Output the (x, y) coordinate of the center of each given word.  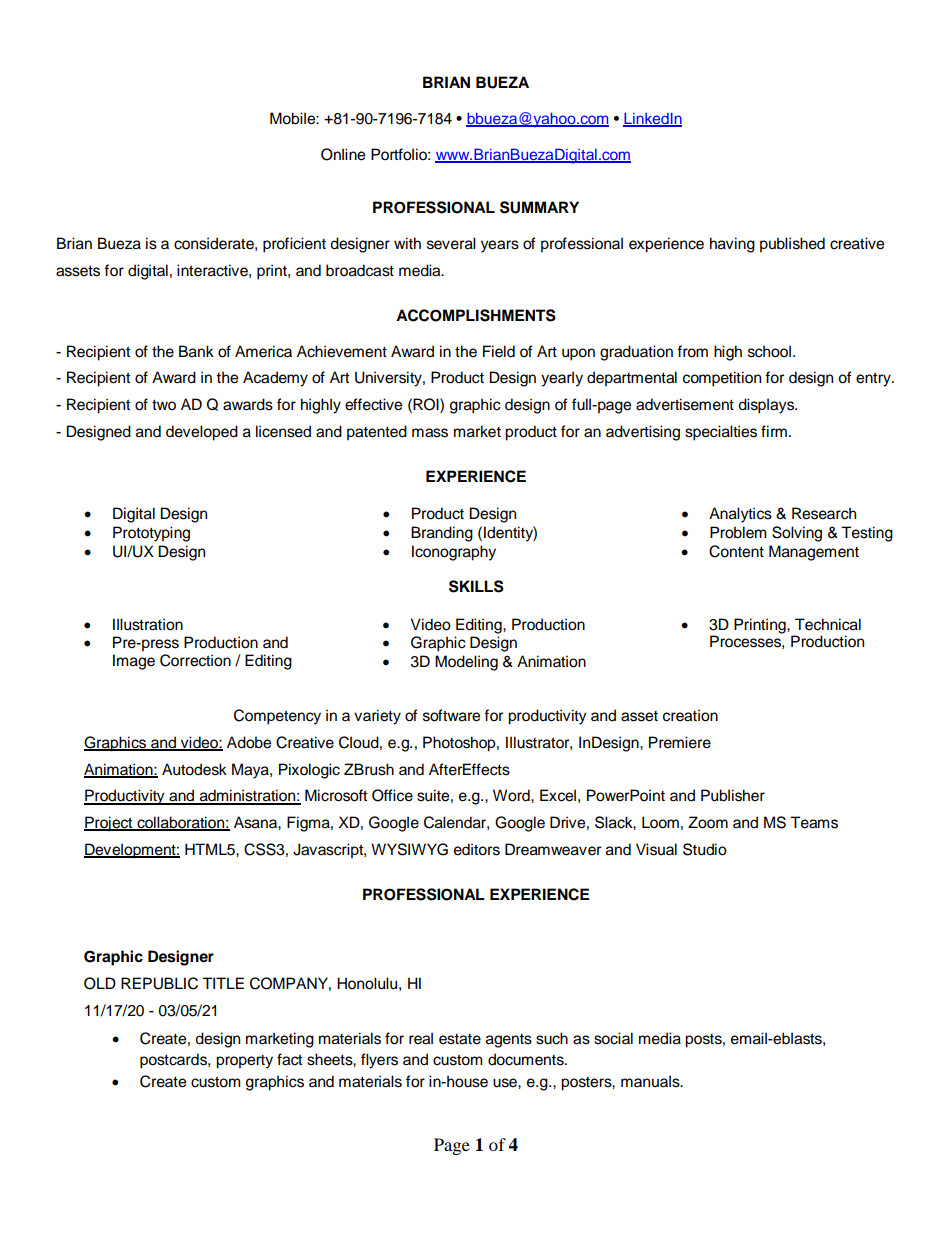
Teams (814, 822)
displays (767, 406)
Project (109, 824)
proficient (294, 245)
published (792, 245)
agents (509, 1041)
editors (477, 849)
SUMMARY (539, 207)
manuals (651, 1081)
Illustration (148, 624)
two (164, 405)
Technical (828, 624)
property (244, 1062)
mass (430, 433)
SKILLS (476, 586)
